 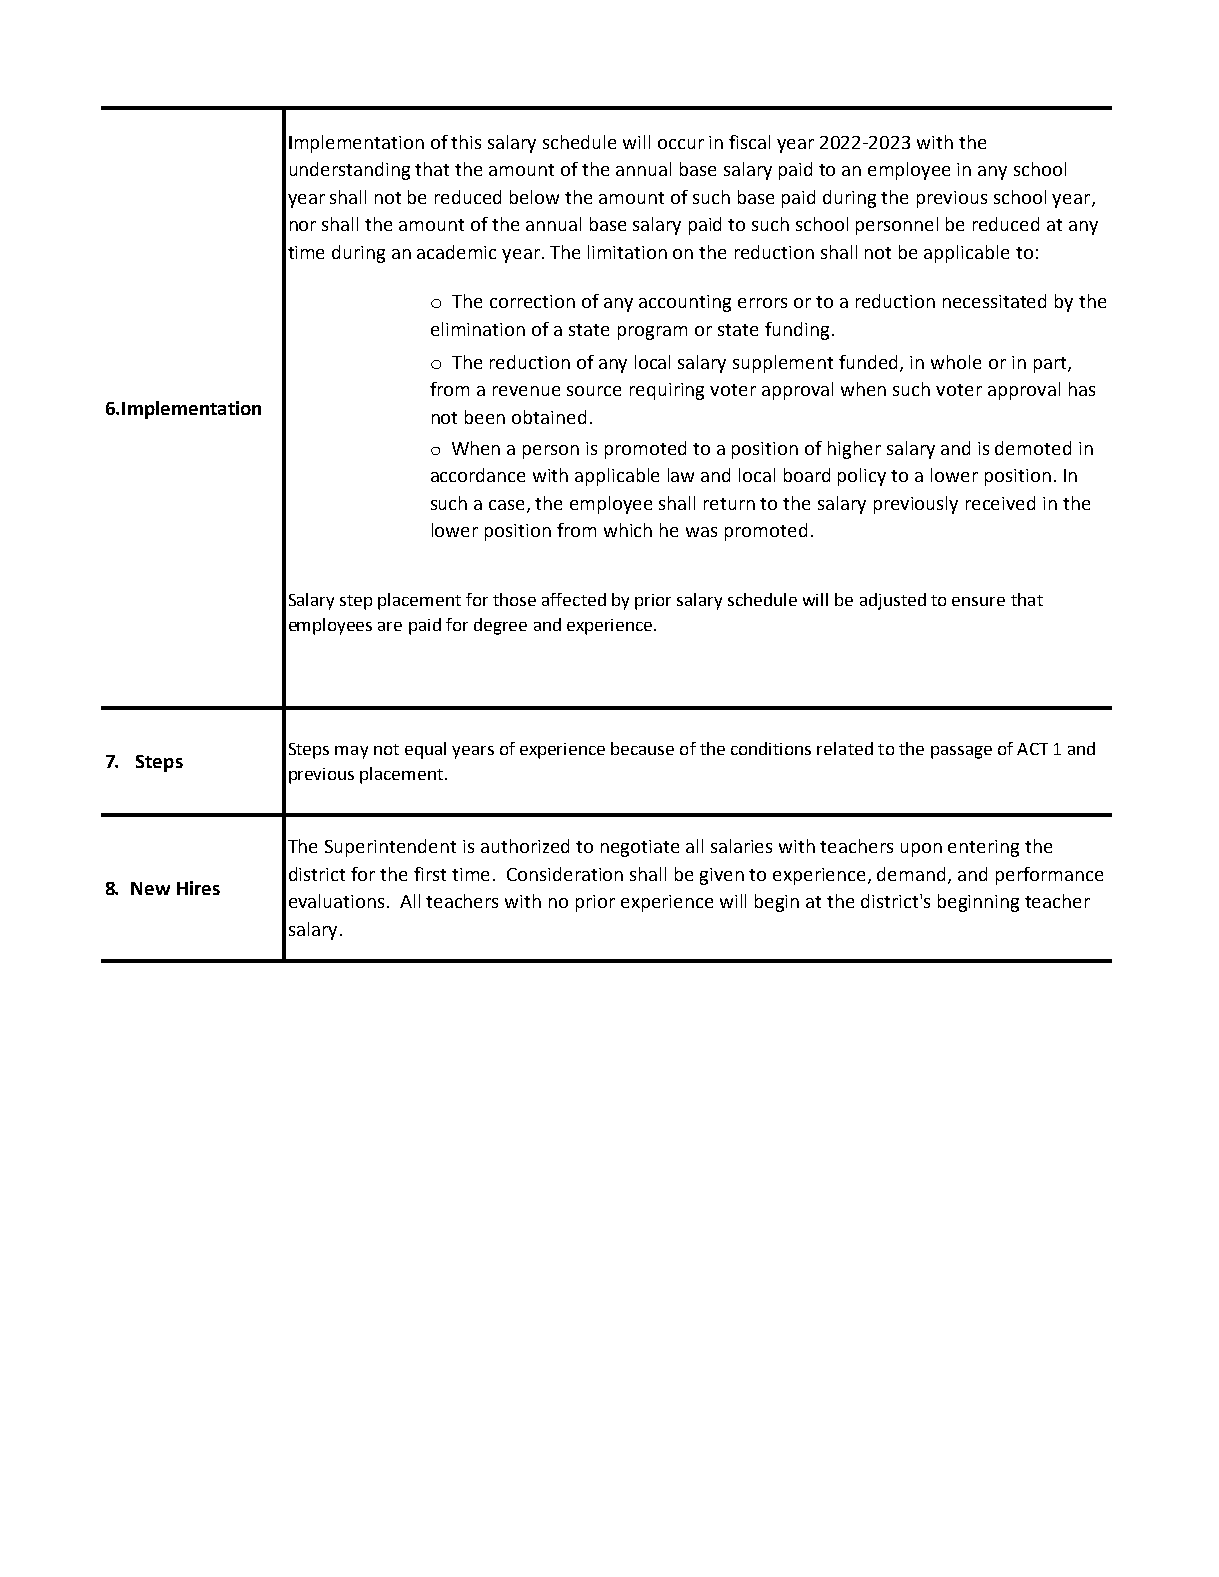 What do you see at coordinates (478, 475) in the image?
I see `accordance` at bounding box center [478, 475].
